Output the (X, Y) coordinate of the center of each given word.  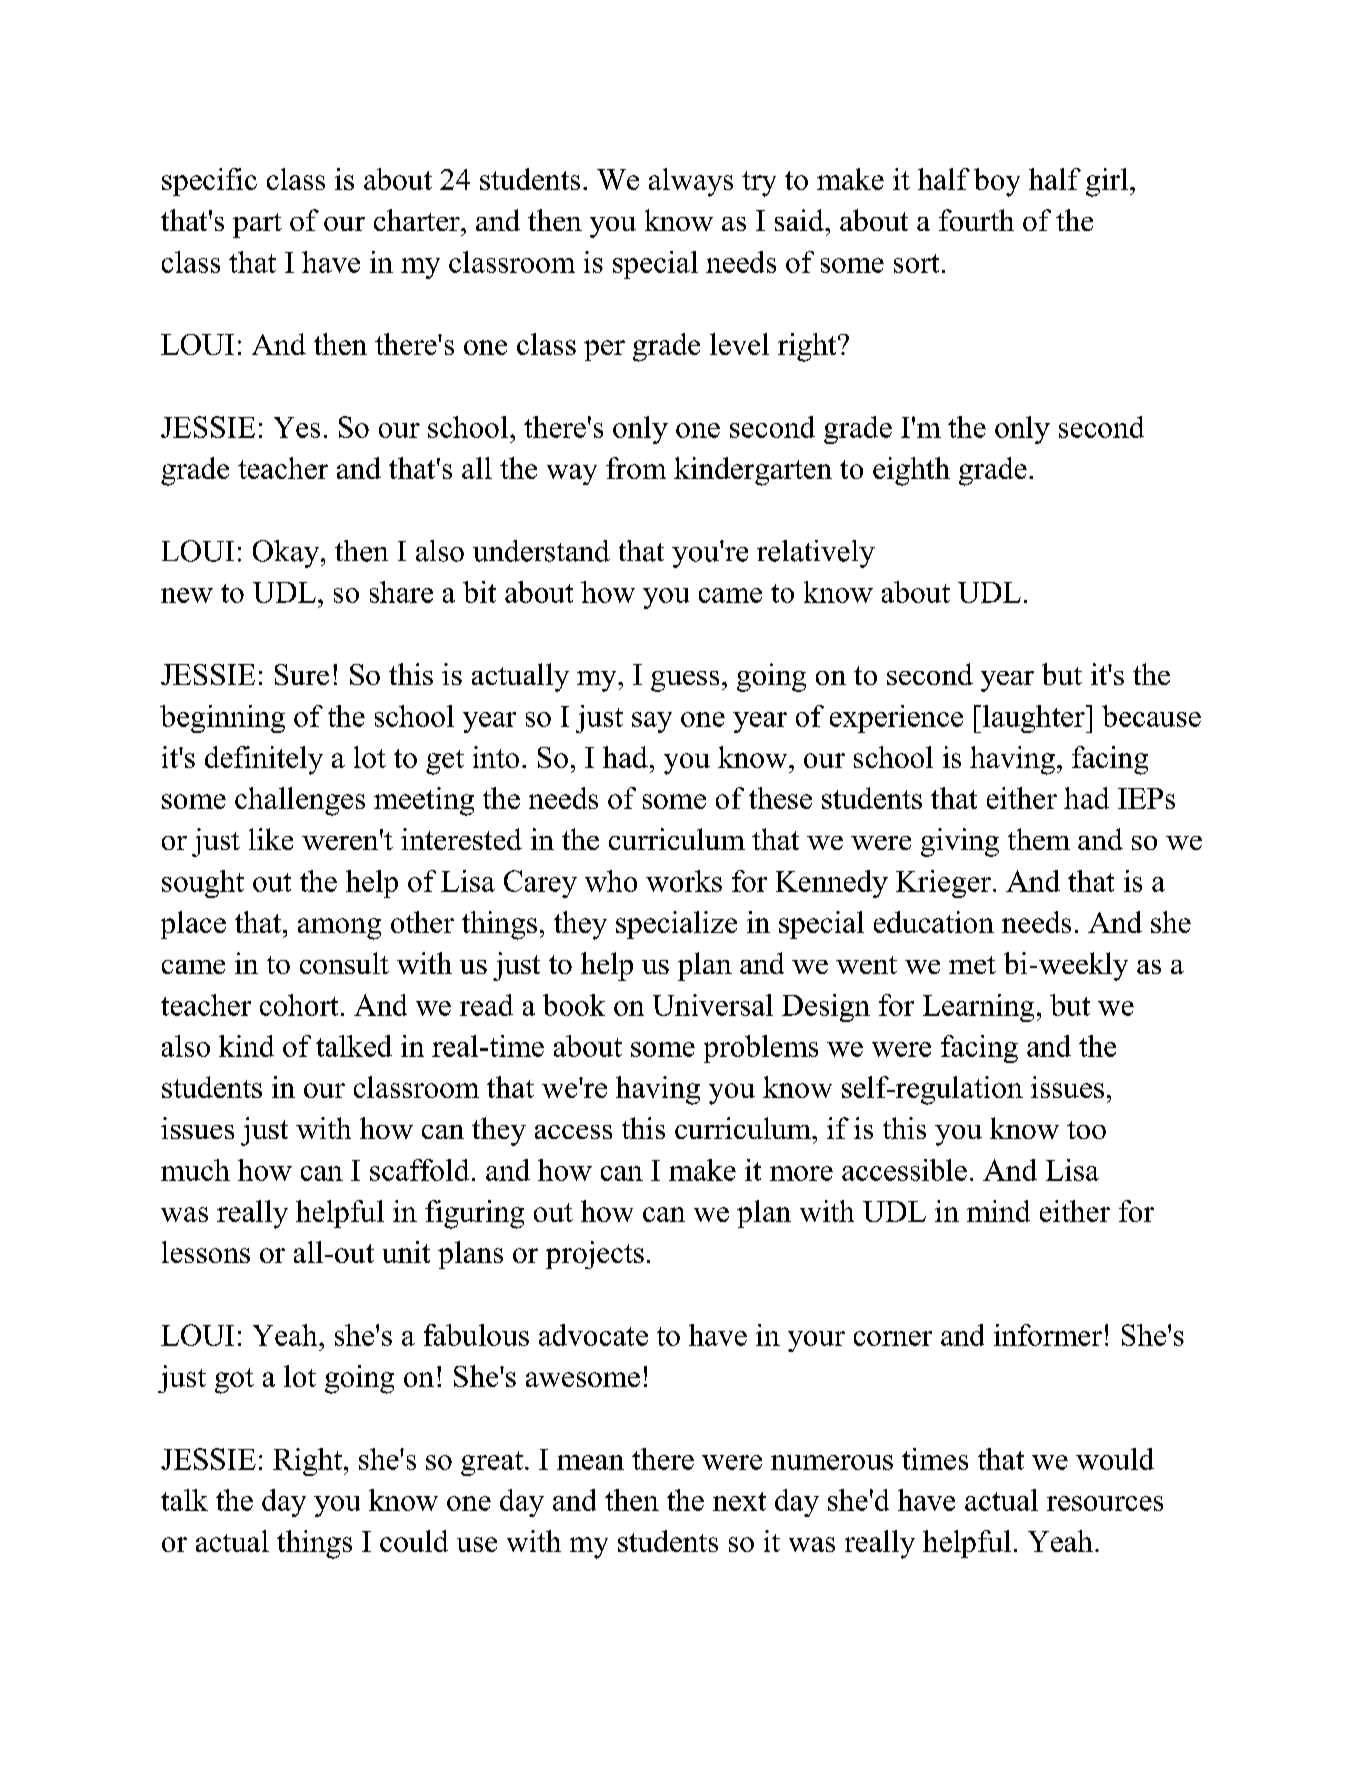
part (257, 225)
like (271, 839)
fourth (976, 220)
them (1039, 839)
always (691, 182)
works (684, 881)
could (414, 1541)
